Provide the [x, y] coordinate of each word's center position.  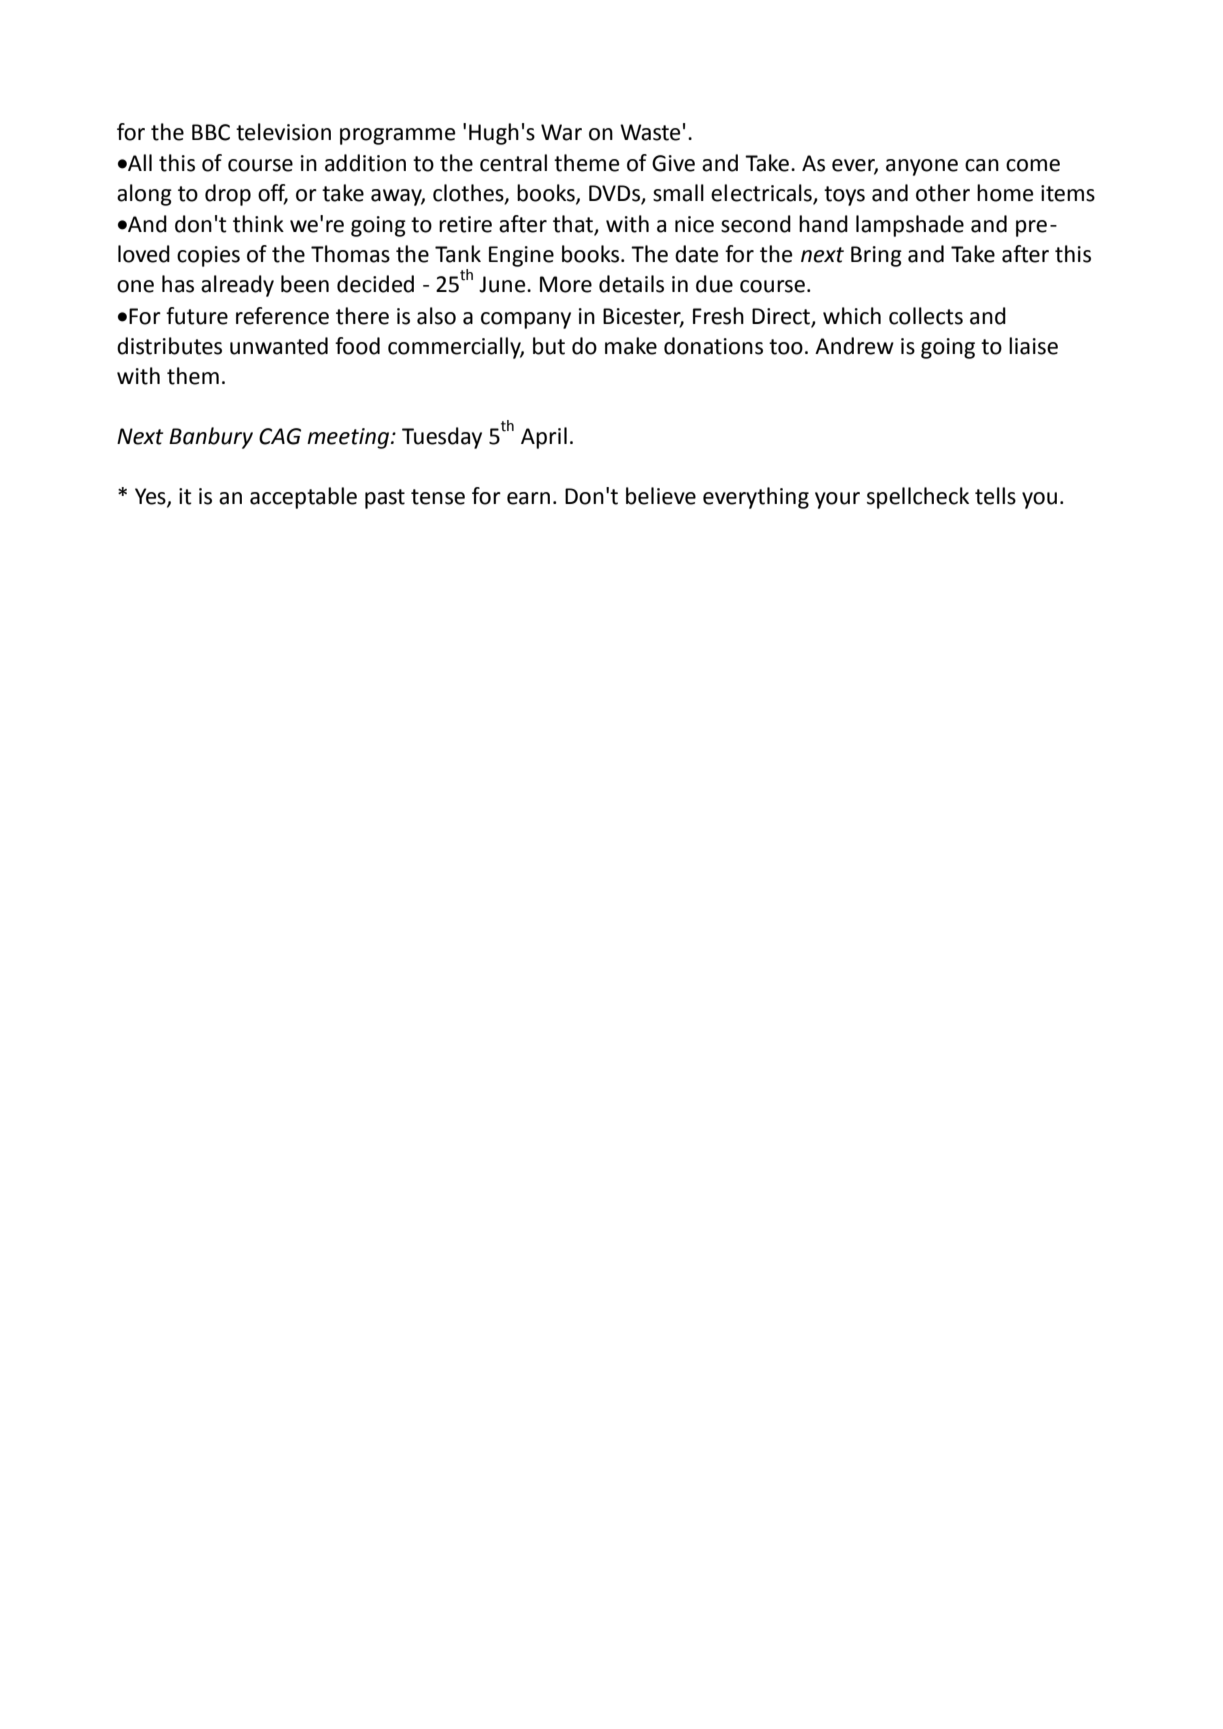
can [982, 165]
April [544, 438]
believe [661, 496]
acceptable [303, 498]
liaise [1033, 346]
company [526, 320]
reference [282, 316]
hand [823, 224]
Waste [650, 132]
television [283, 132]
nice [694, 224]
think [258, 224]
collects [926, 316]
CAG [280, 436]
